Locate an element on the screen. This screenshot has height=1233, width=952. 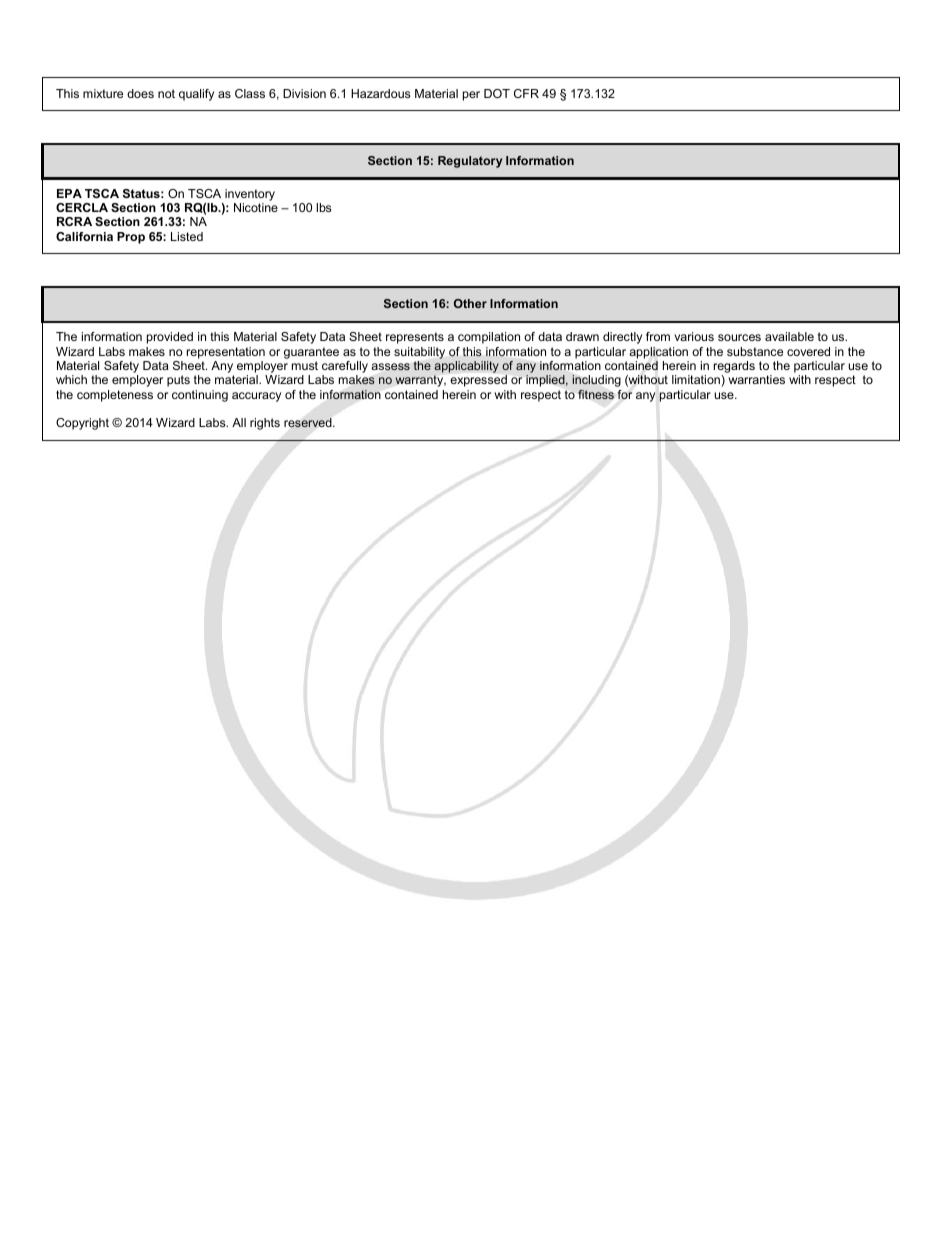
CFR is located at coordinates (526, 93).
